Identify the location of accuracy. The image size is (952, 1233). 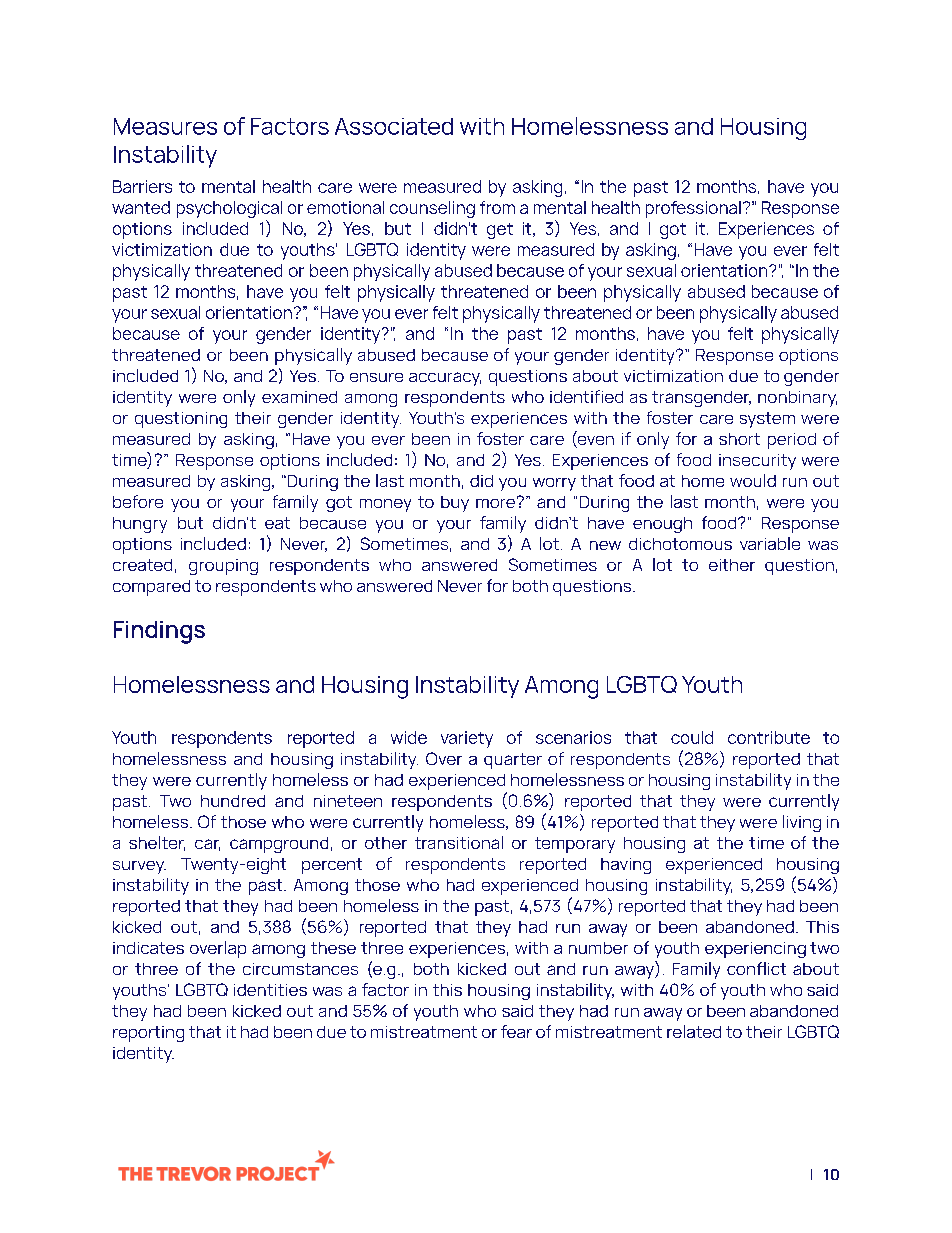
(445, 379).
